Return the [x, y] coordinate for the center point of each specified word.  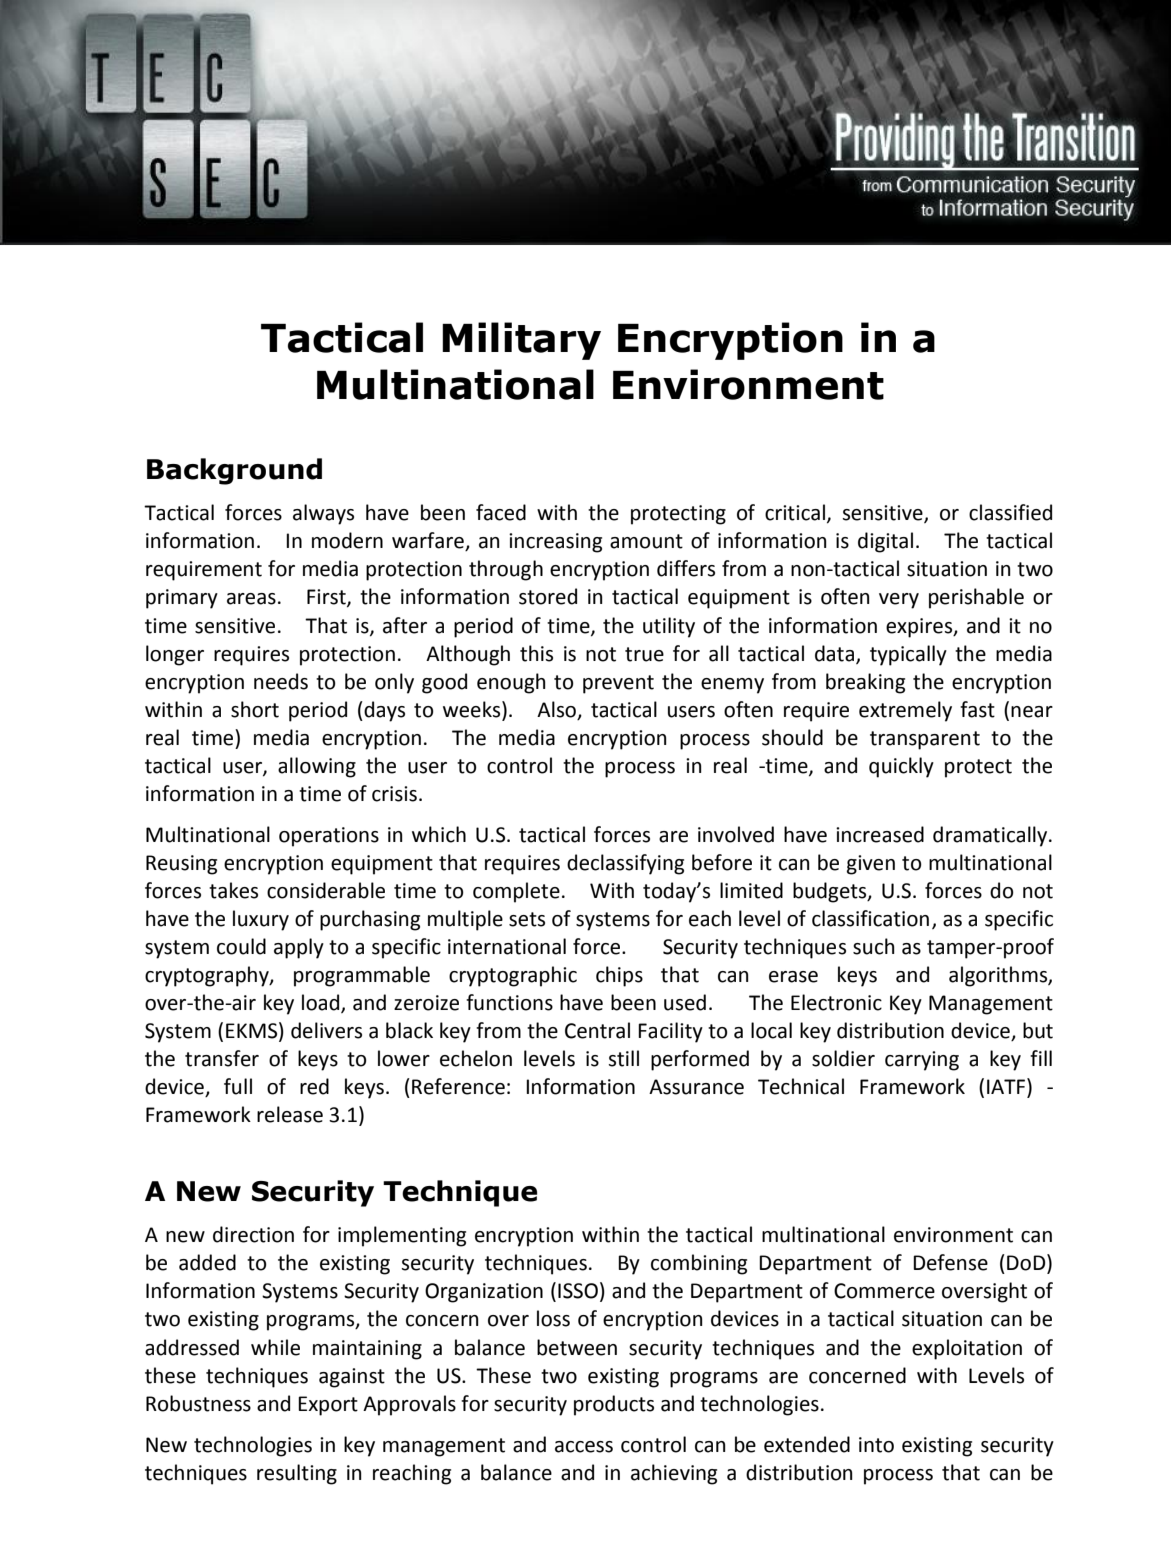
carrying [922, 1061]
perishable [976, 598]
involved [736, 834]
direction [253, 1234]
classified [1010, 512]
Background [234, 471]
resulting [297, 1474]
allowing [317, 767]
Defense [950, 1262]
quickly [901, 767]
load [322, 1003]
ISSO [578, 1291]
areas [251, 599]
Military [521, 341]
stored [548, 596]
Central [597, 1030]
